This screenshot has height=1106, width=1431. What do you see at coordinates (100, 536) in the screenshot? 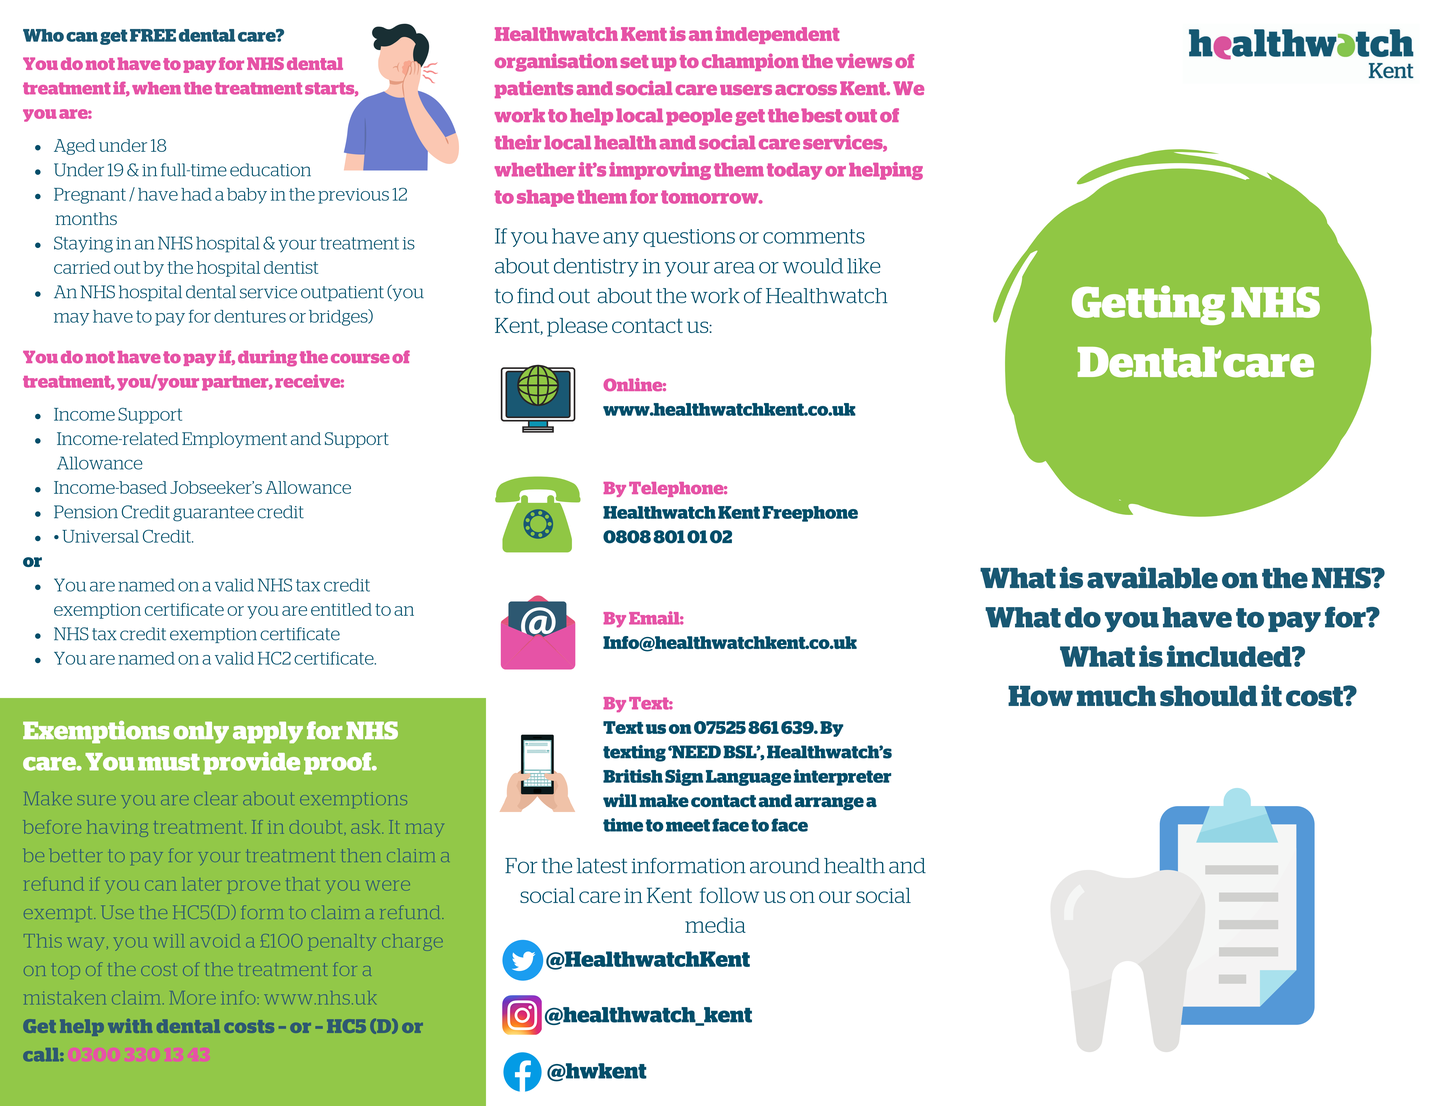
I see `Universal` at bounding box center [100, 536].
